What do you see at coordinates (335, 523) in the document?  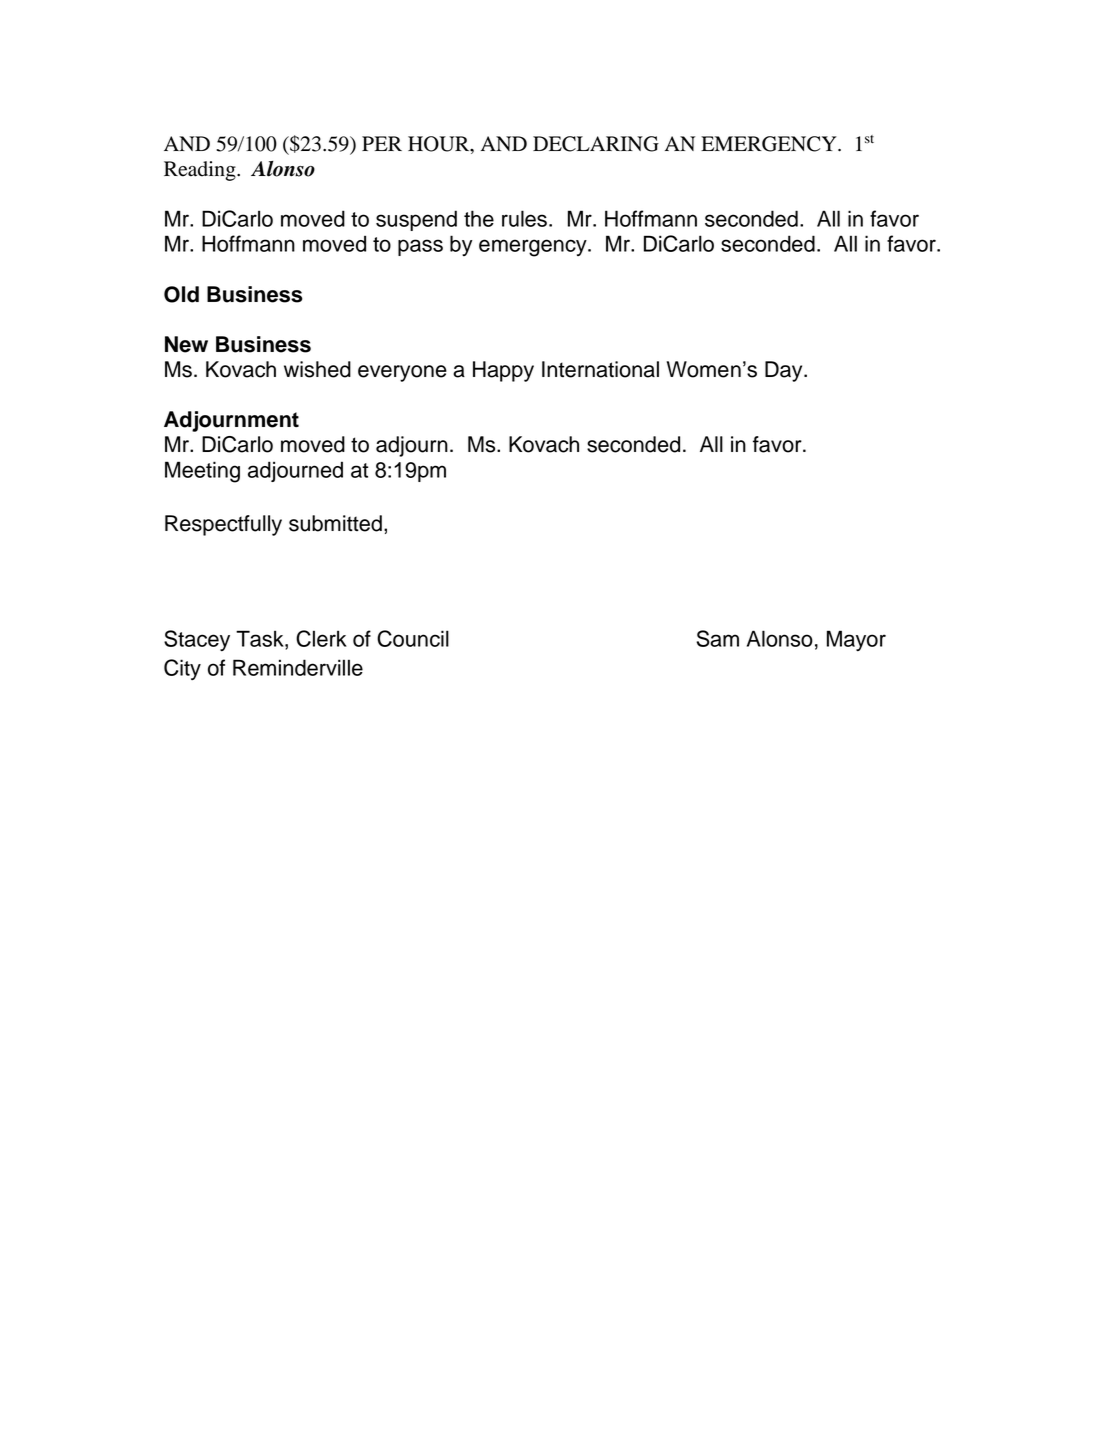 I see `submitted` at bounding box center [335, 523].
